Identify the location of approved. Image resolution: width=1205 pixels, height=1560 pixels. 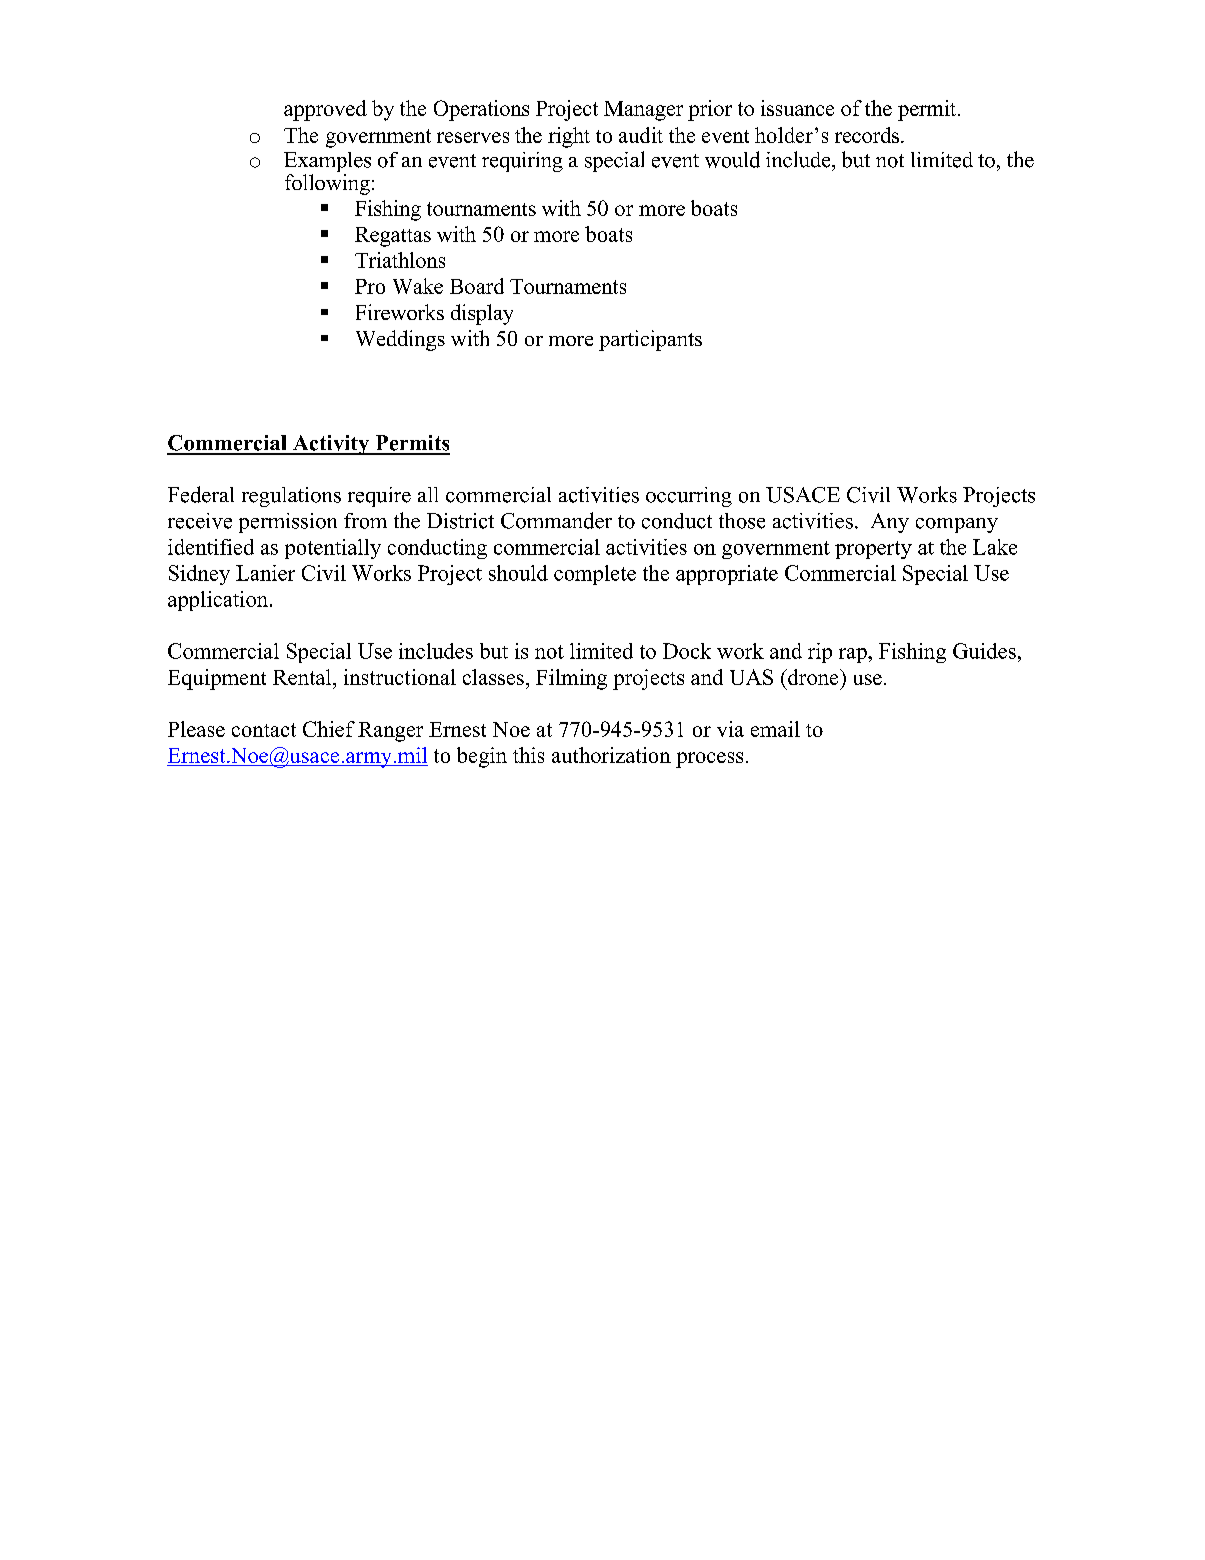
(325, 110).
